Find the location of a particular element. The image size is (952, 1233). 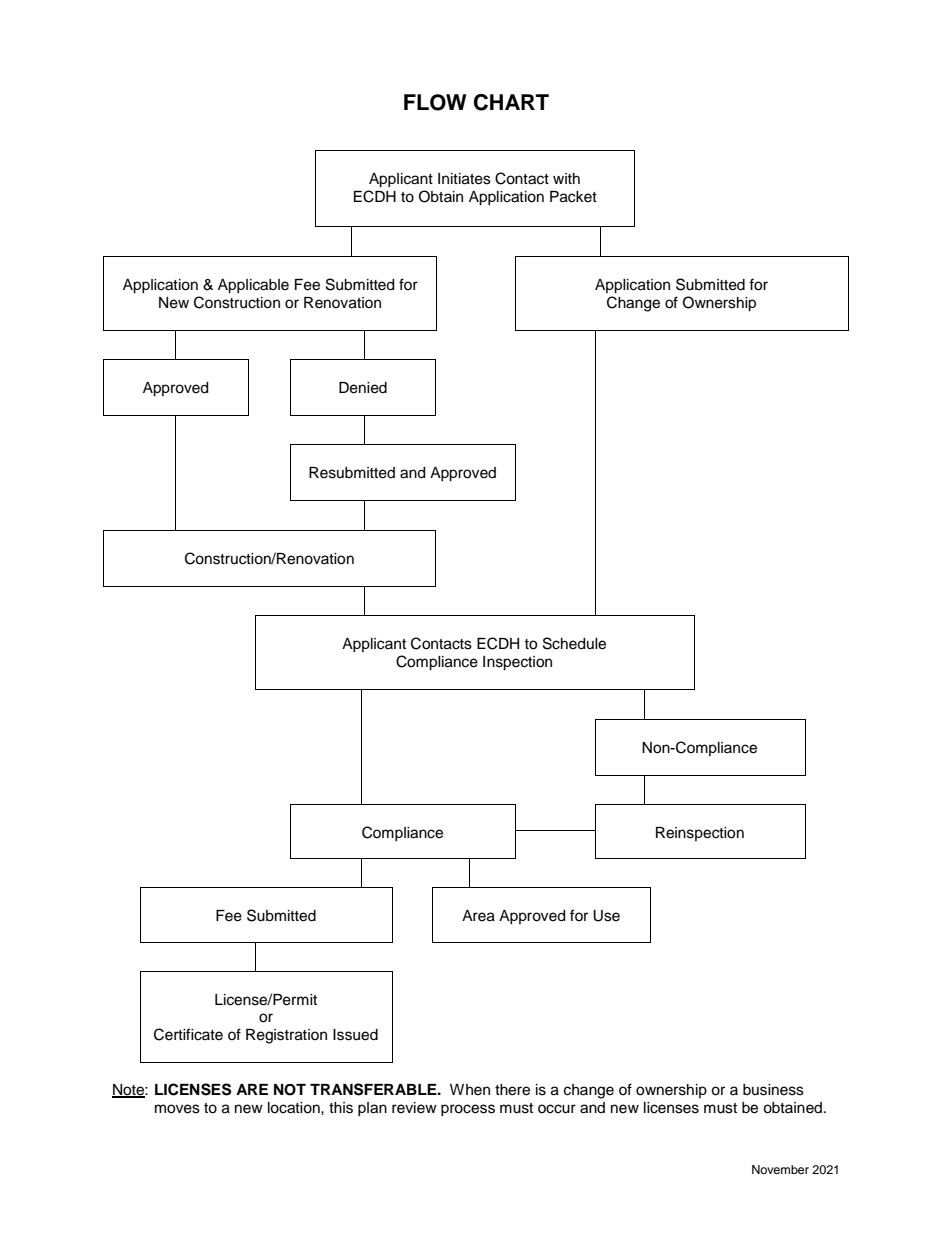

November is located at coordinates (780, 1169).
